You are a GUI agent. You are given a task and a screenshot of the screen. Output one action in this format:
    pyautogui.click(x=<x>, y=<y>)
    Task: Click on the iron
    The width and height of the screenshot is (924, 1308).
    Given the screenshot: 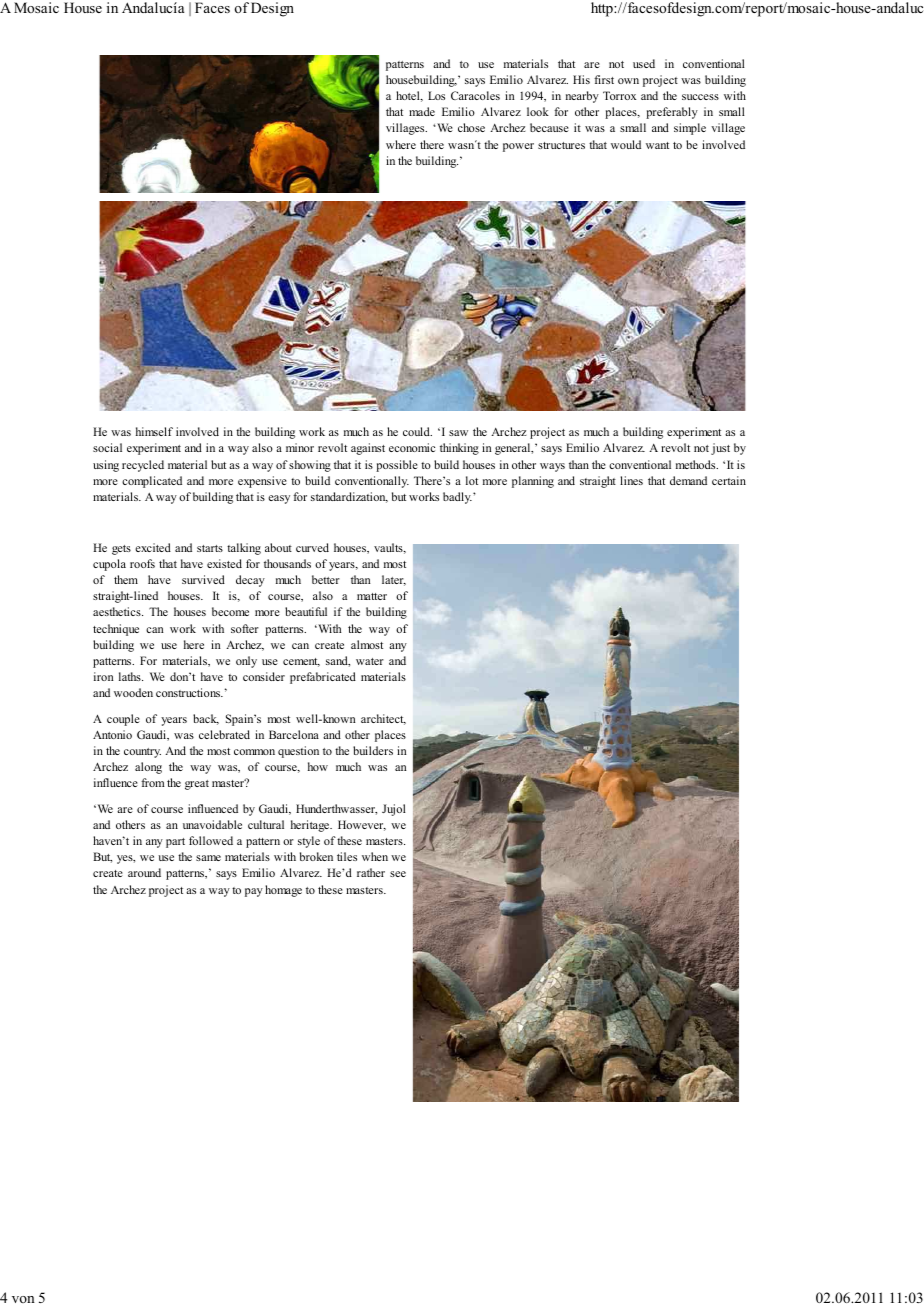 What is the action you would take?
    pyautogui.click(x=104, y=676)
